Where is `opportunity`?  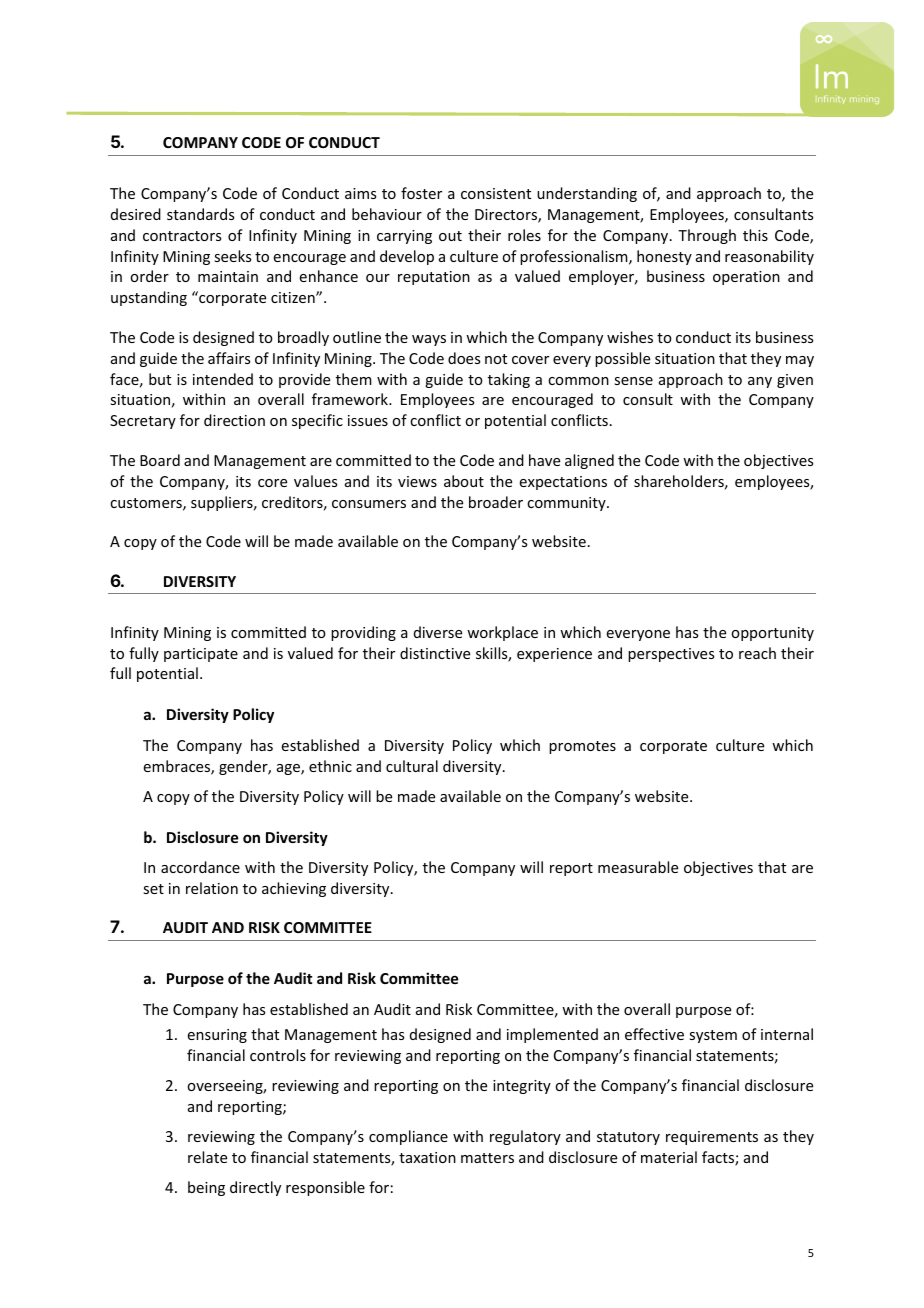
opportunity is located at coordinates (772, 634).
